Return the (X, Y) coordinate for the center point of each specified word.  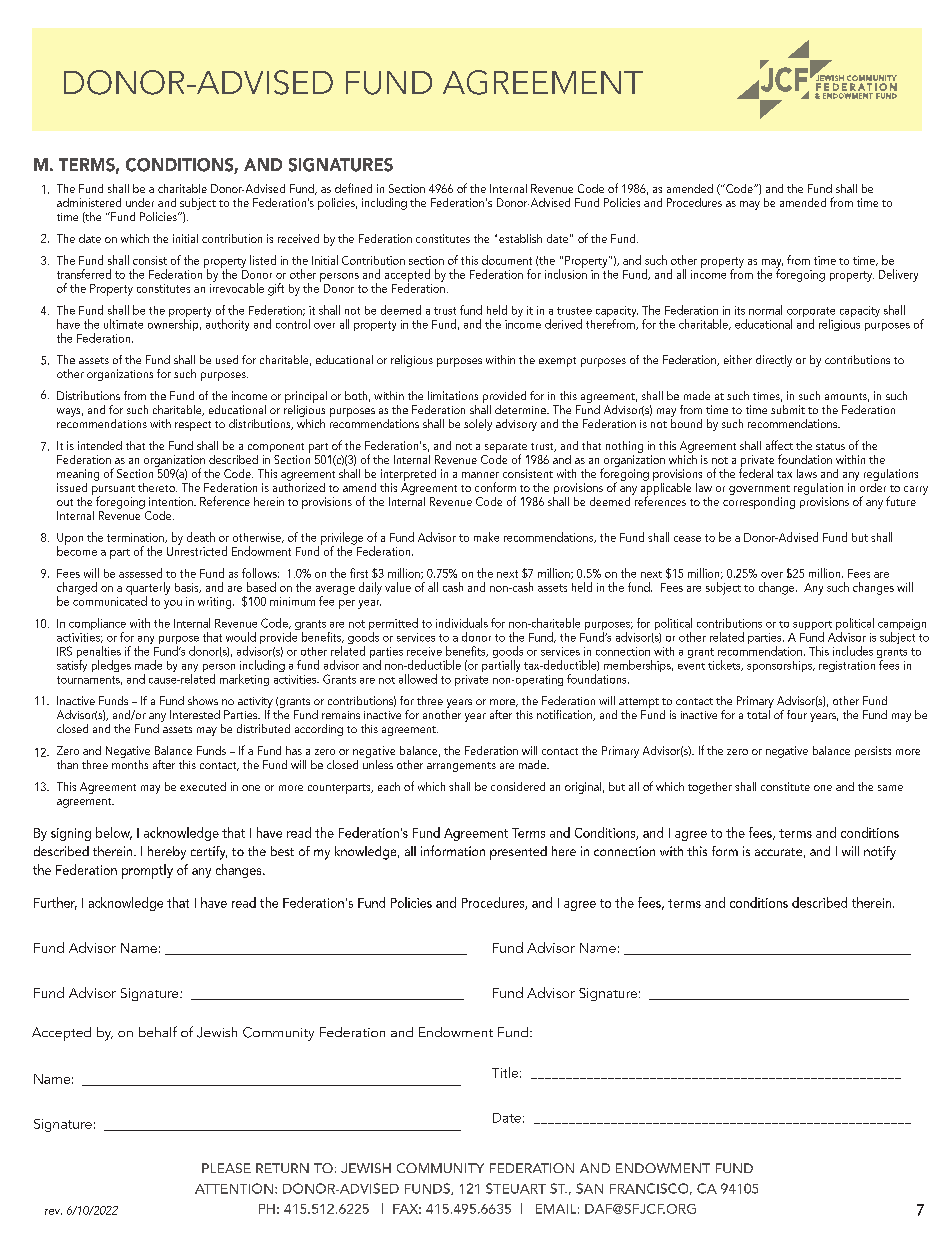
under (140, 202)
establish (520, 238)
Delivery (898, 275)
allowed (418, 679)
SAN (589, 1188)
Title (505, 1072)
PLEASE (226, 1168)
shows (203, 700)
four (797, 714)
